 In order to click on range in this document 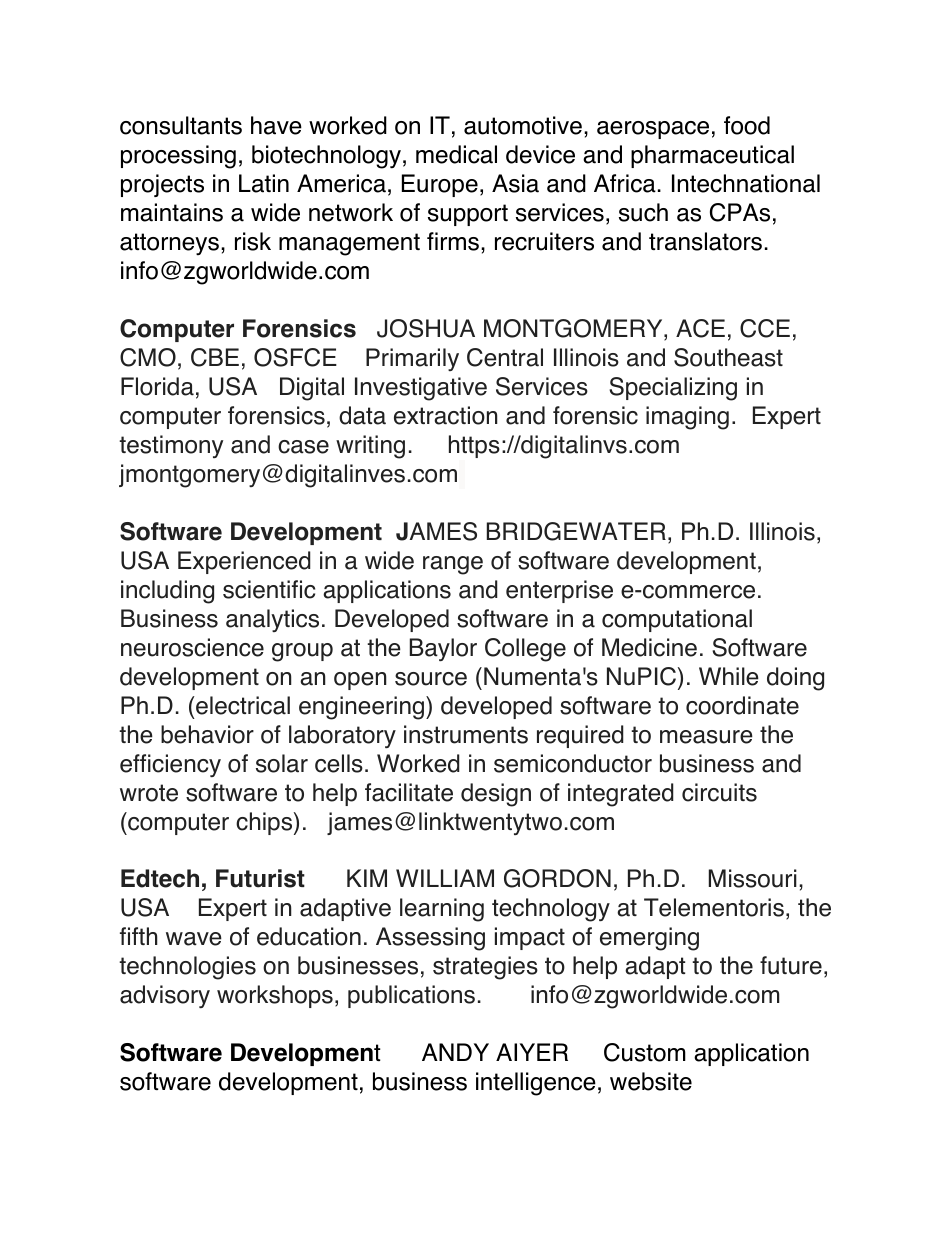, I will do `click(453, 565)`.
